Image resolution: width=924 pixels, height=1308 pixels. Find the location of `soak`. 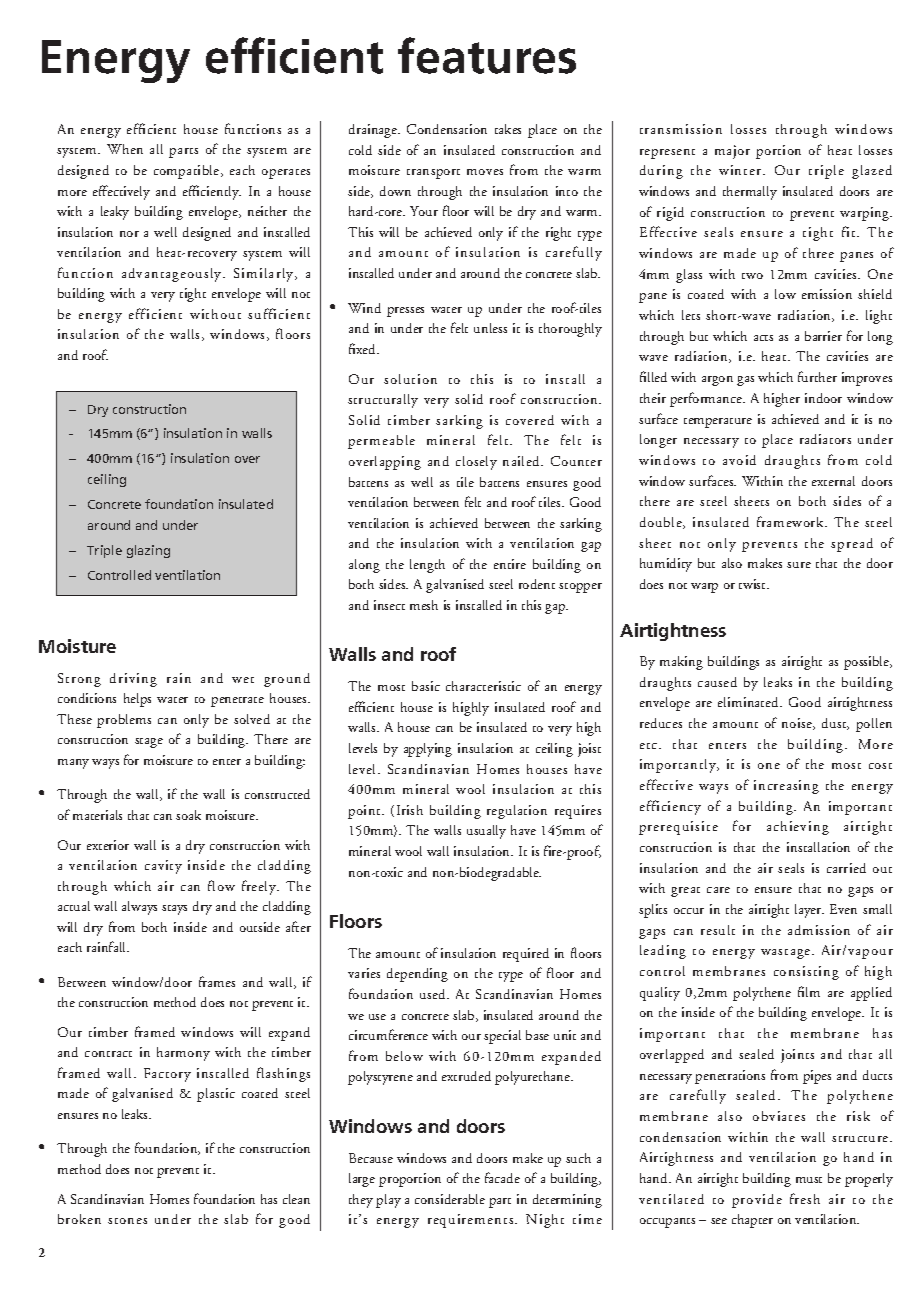

soak is located at coordinates (188, 815).
